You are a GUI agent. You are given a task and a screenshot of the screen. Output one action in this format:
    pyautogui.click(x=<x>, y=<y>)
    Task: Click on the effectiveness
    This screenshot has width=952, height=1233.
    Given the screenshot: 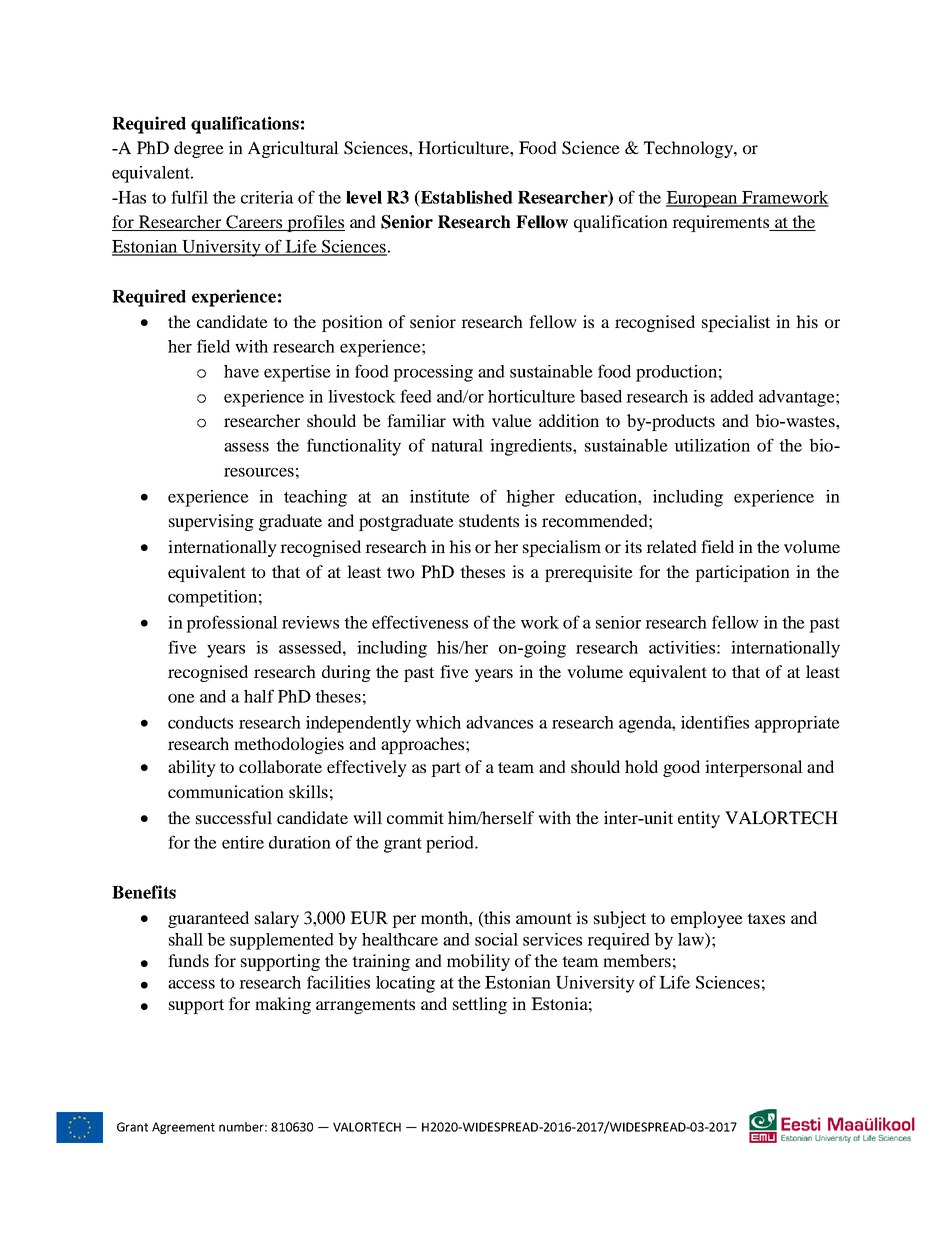 What is the action you would take?
    pyautogui.click(x=420, y=622)
